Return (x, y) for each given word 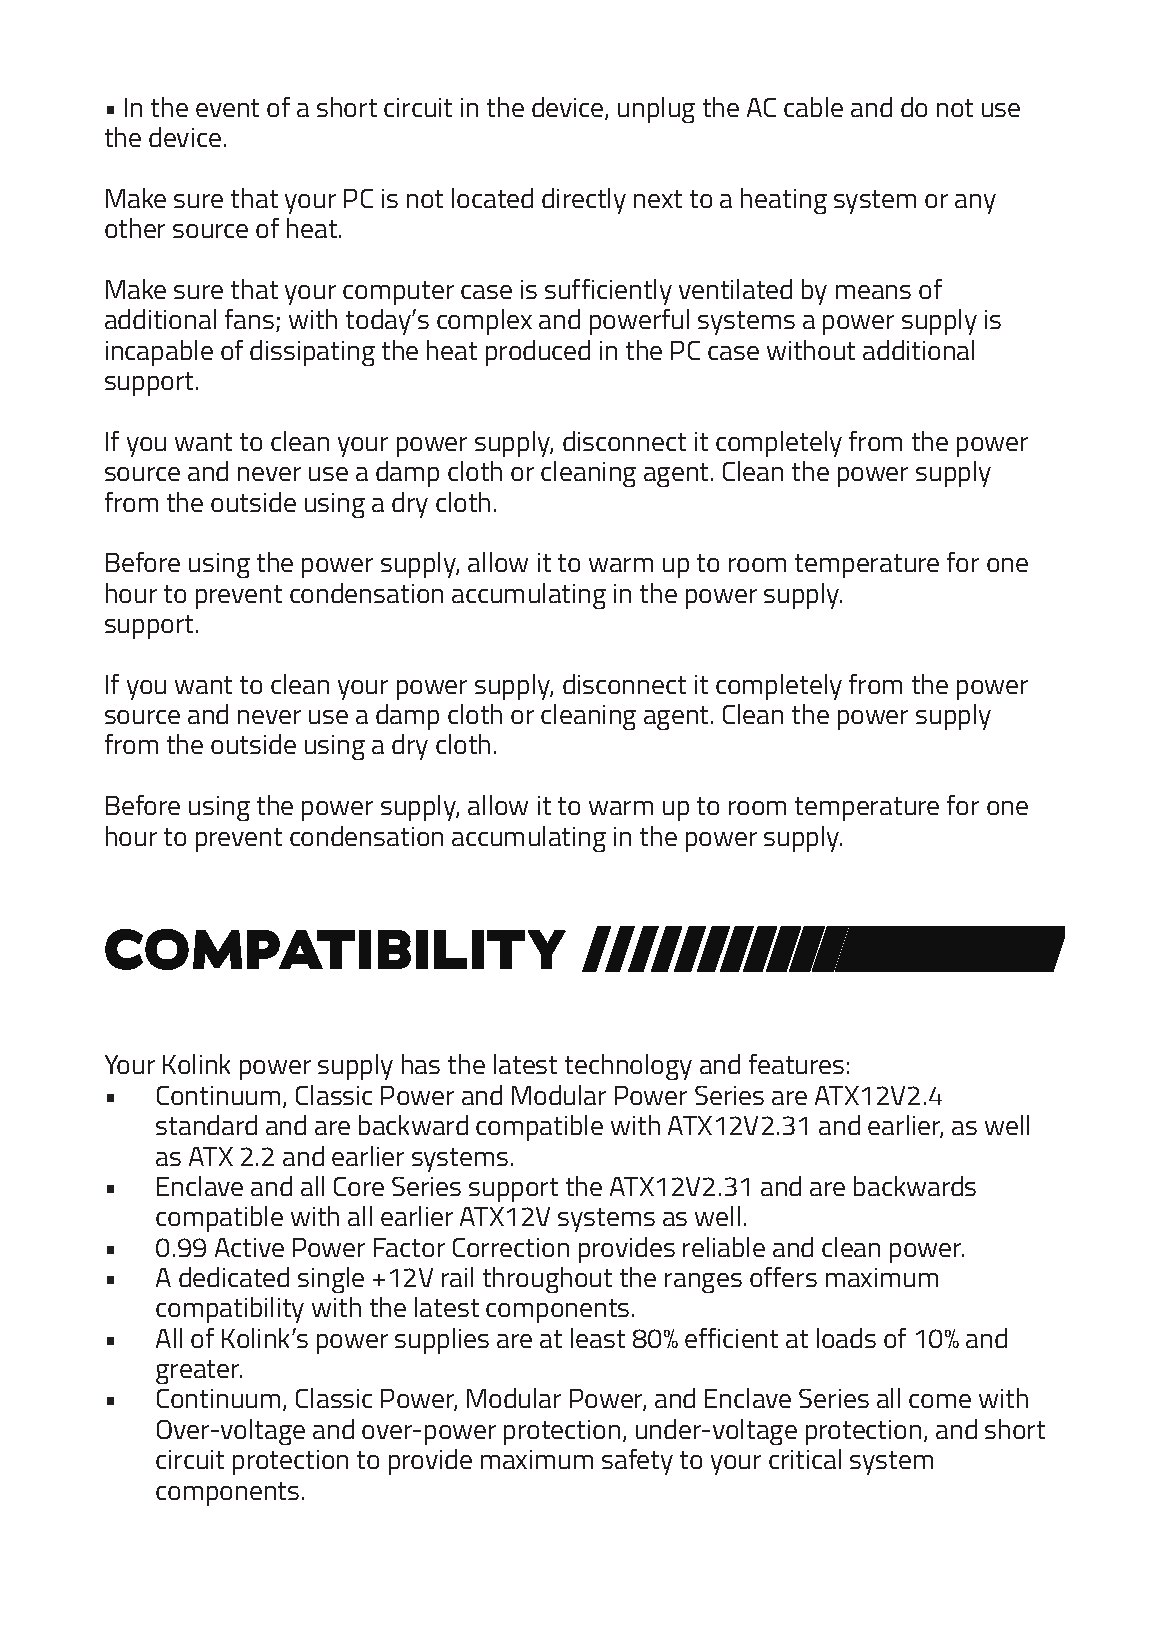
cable (813, 107)
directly (584, 201)
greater (199, 1372)
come (940, 1401)
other (135, 228)
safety (637, 1462)
